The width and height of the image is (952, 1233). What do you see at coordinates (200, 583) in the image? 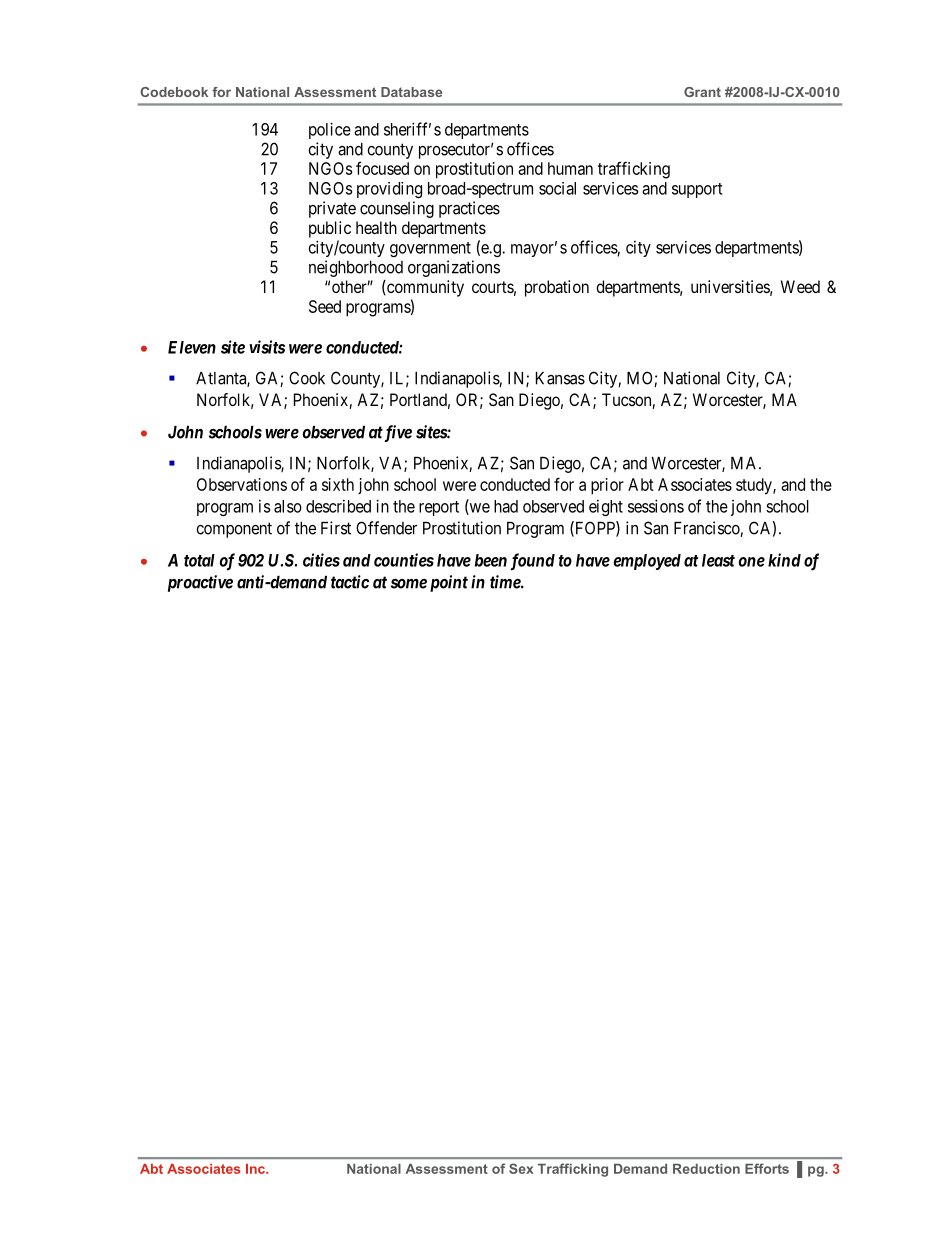
I see `proactive` at bounding box center [200, 583].
